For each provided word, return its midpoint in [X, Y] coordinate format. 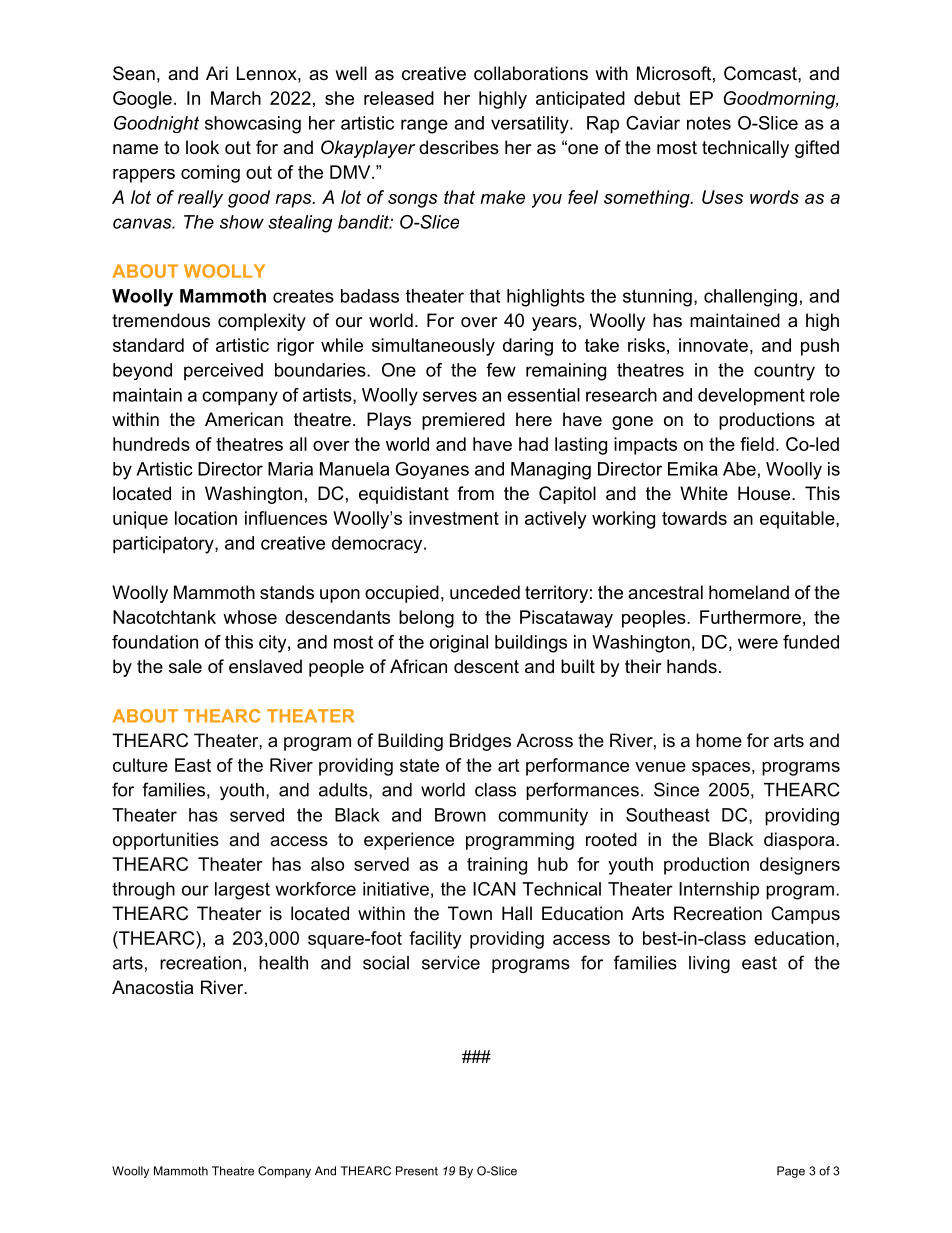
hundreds [151, 444]
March [236, 98]
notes [709, 123]
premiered [463, 421]
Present [417, 1171]
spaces [721, 769]
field [757, 444]
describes [459, 147]
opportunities [166, 841]
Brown [460, 815]
